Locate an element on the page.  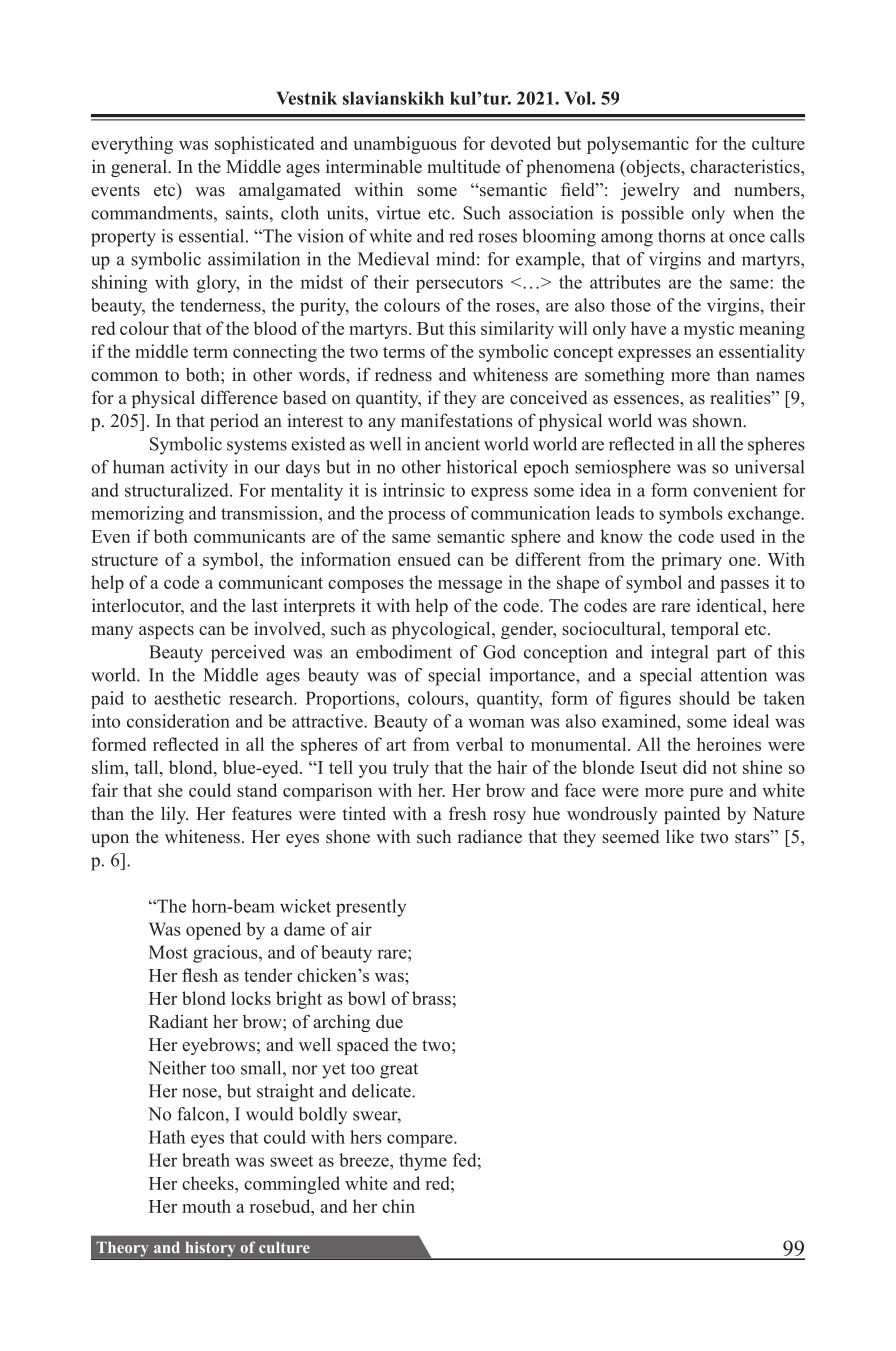
general is located at coordinates (140, 168).
